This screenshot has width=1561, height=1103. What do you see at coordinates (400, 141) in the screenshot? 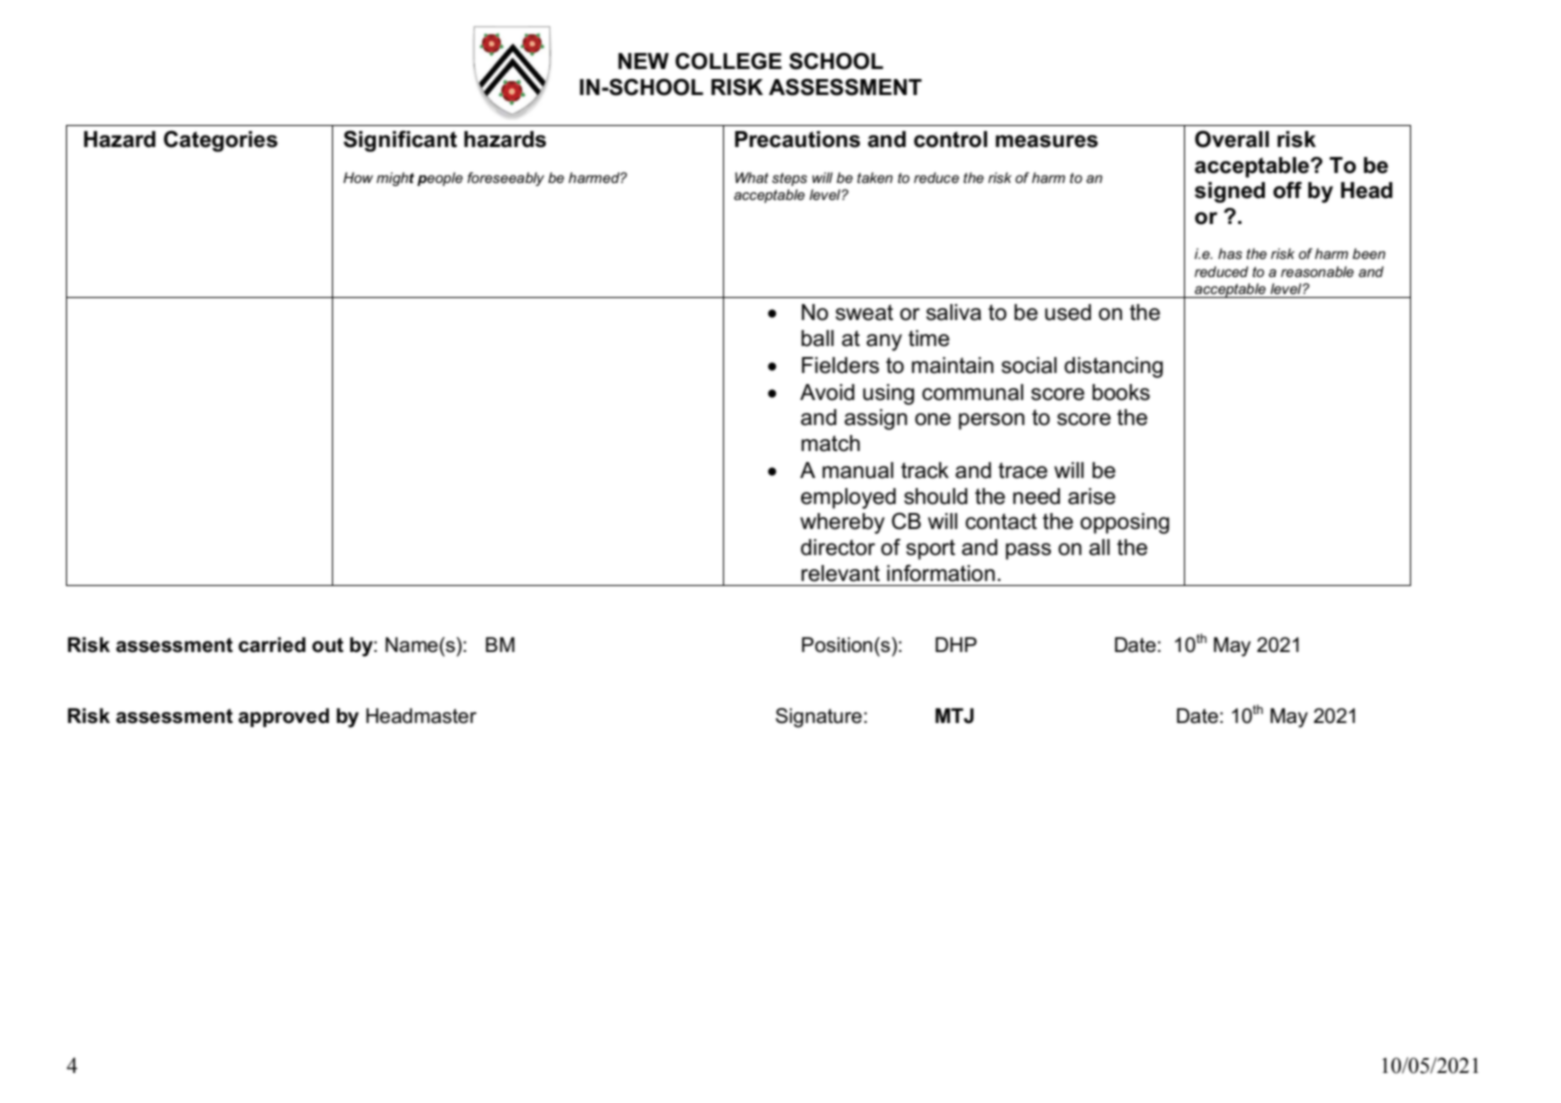
I see `Significant` at bounding box center [400, 141].
